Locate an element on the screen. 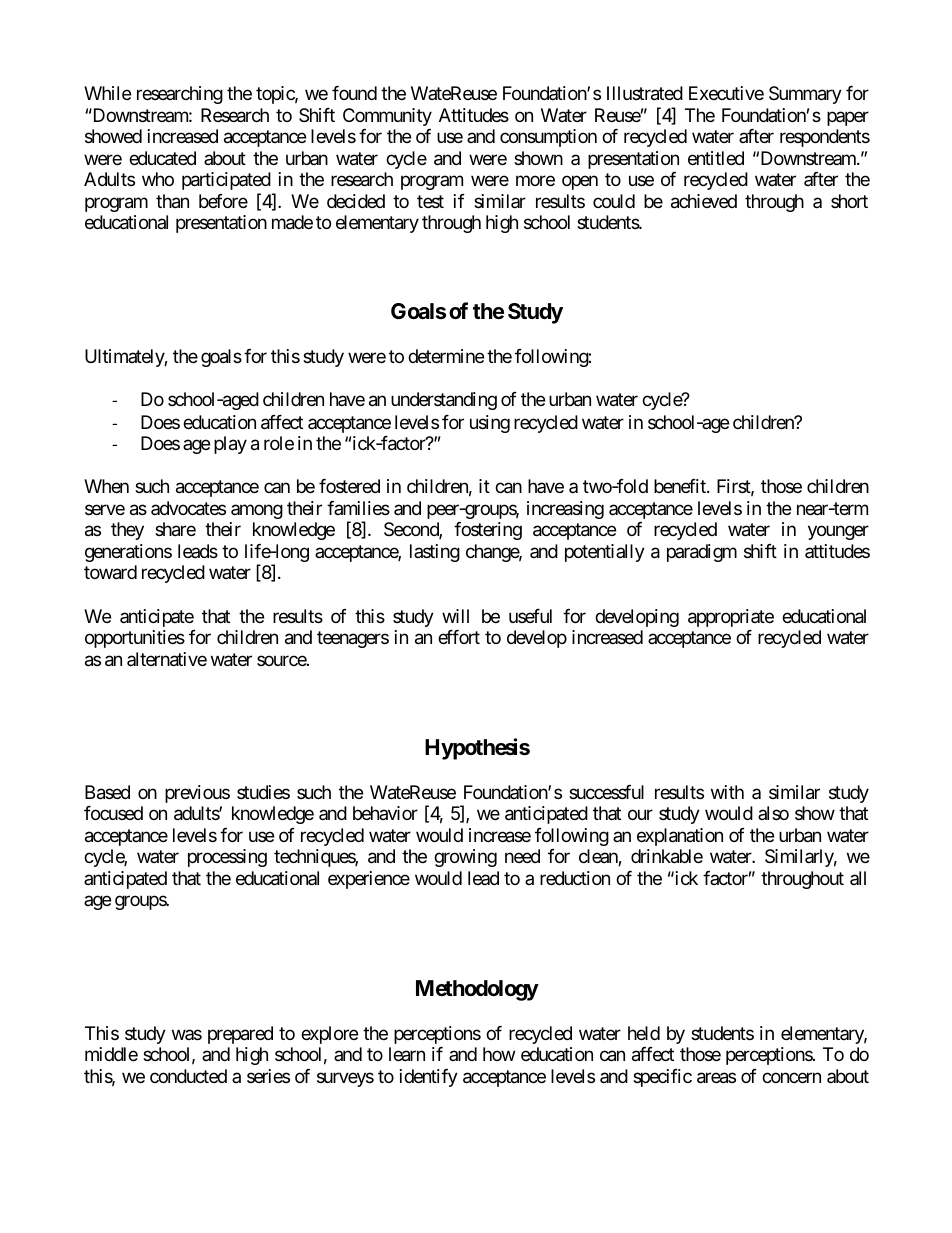 Image resolution: width=952 pixels, height=1233 pixels. identify is located at coordinates (429, 1078).
